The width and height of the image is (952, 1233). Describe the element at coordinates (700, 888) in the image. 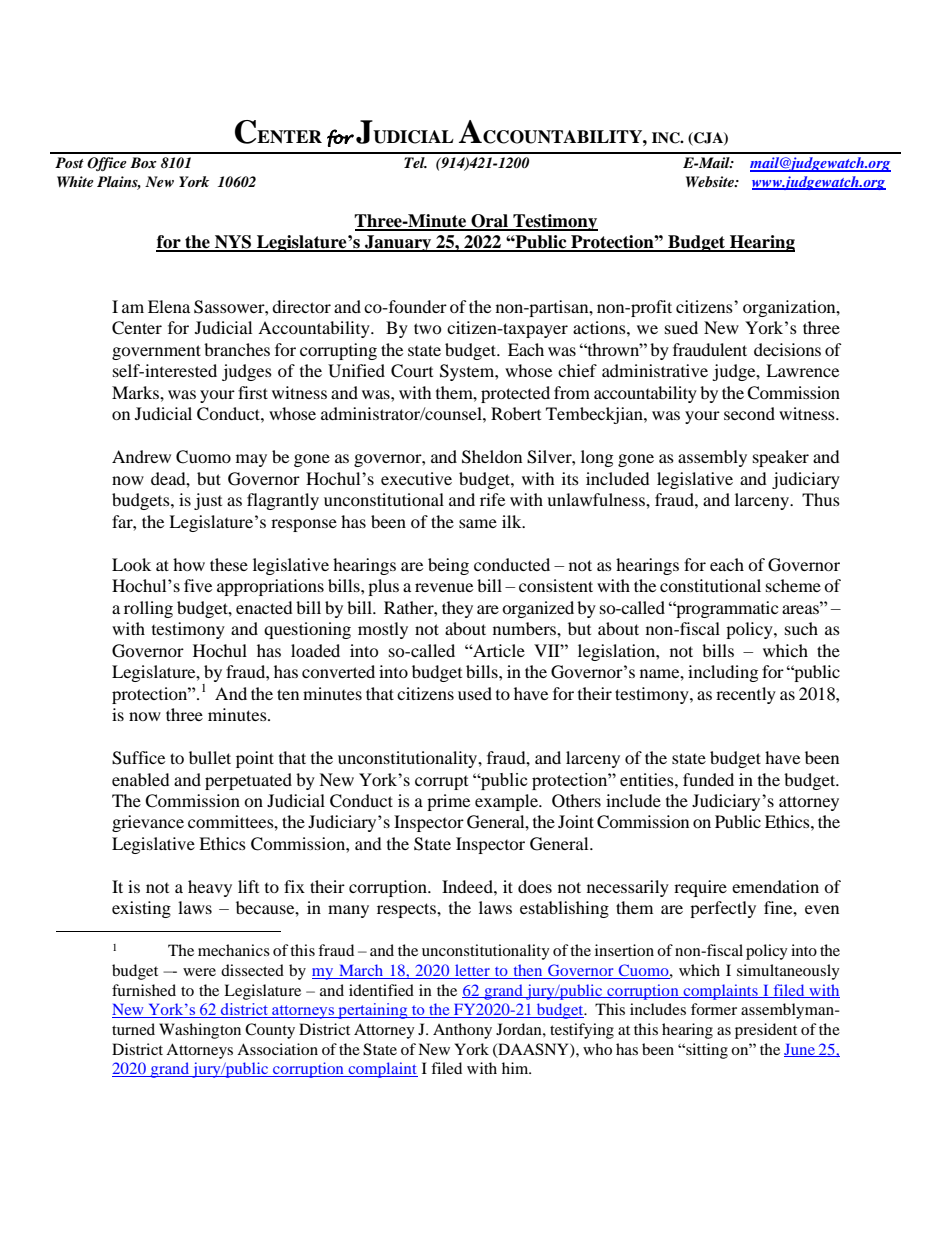

I see `require` at that location.
